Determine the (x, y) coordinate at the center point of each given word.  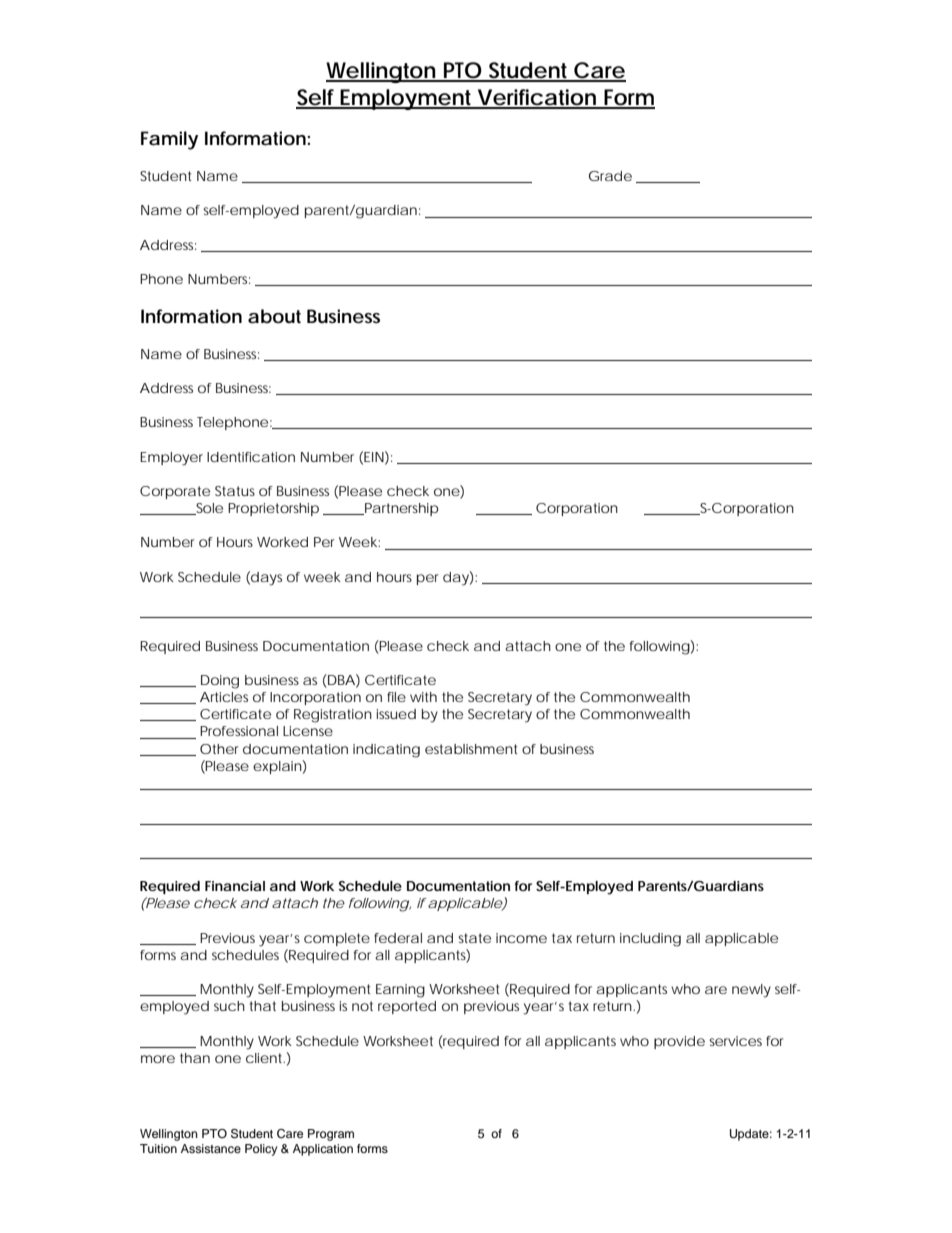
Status (235, 491)
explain (277, 767)
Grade (610, 176)
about (274, 316)
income (521, 938)
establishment (471, 749)
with (423, 697)
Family (169, 140)
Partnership (400, 509)
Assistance (211, 1148)
